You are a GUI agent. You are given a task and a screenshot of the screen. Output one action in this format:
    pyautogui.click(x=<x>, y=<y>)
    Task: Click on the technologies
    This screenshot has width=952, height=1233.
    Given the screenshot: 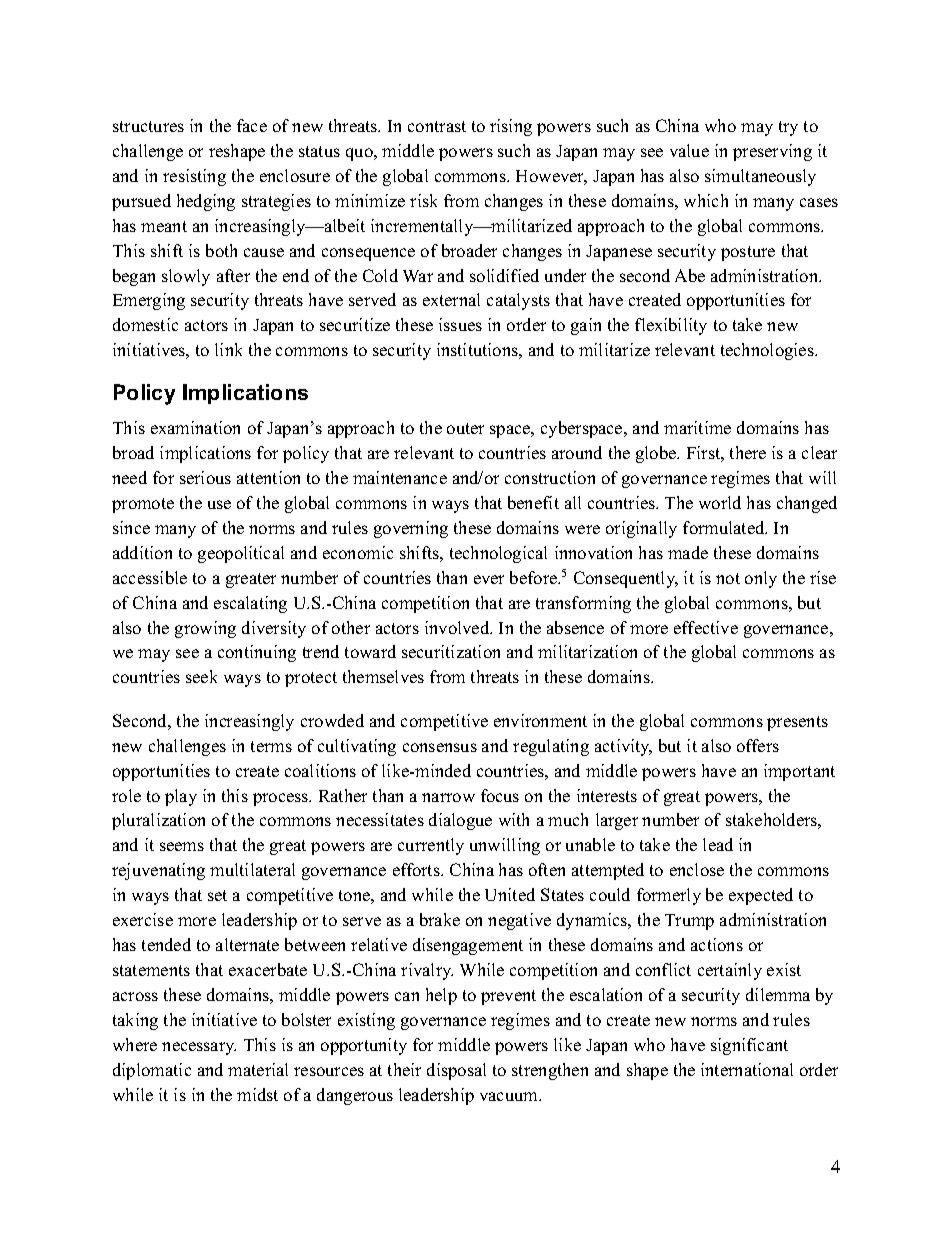 What is the action you would take?
    pyautogui.click(x=768, y=351)
